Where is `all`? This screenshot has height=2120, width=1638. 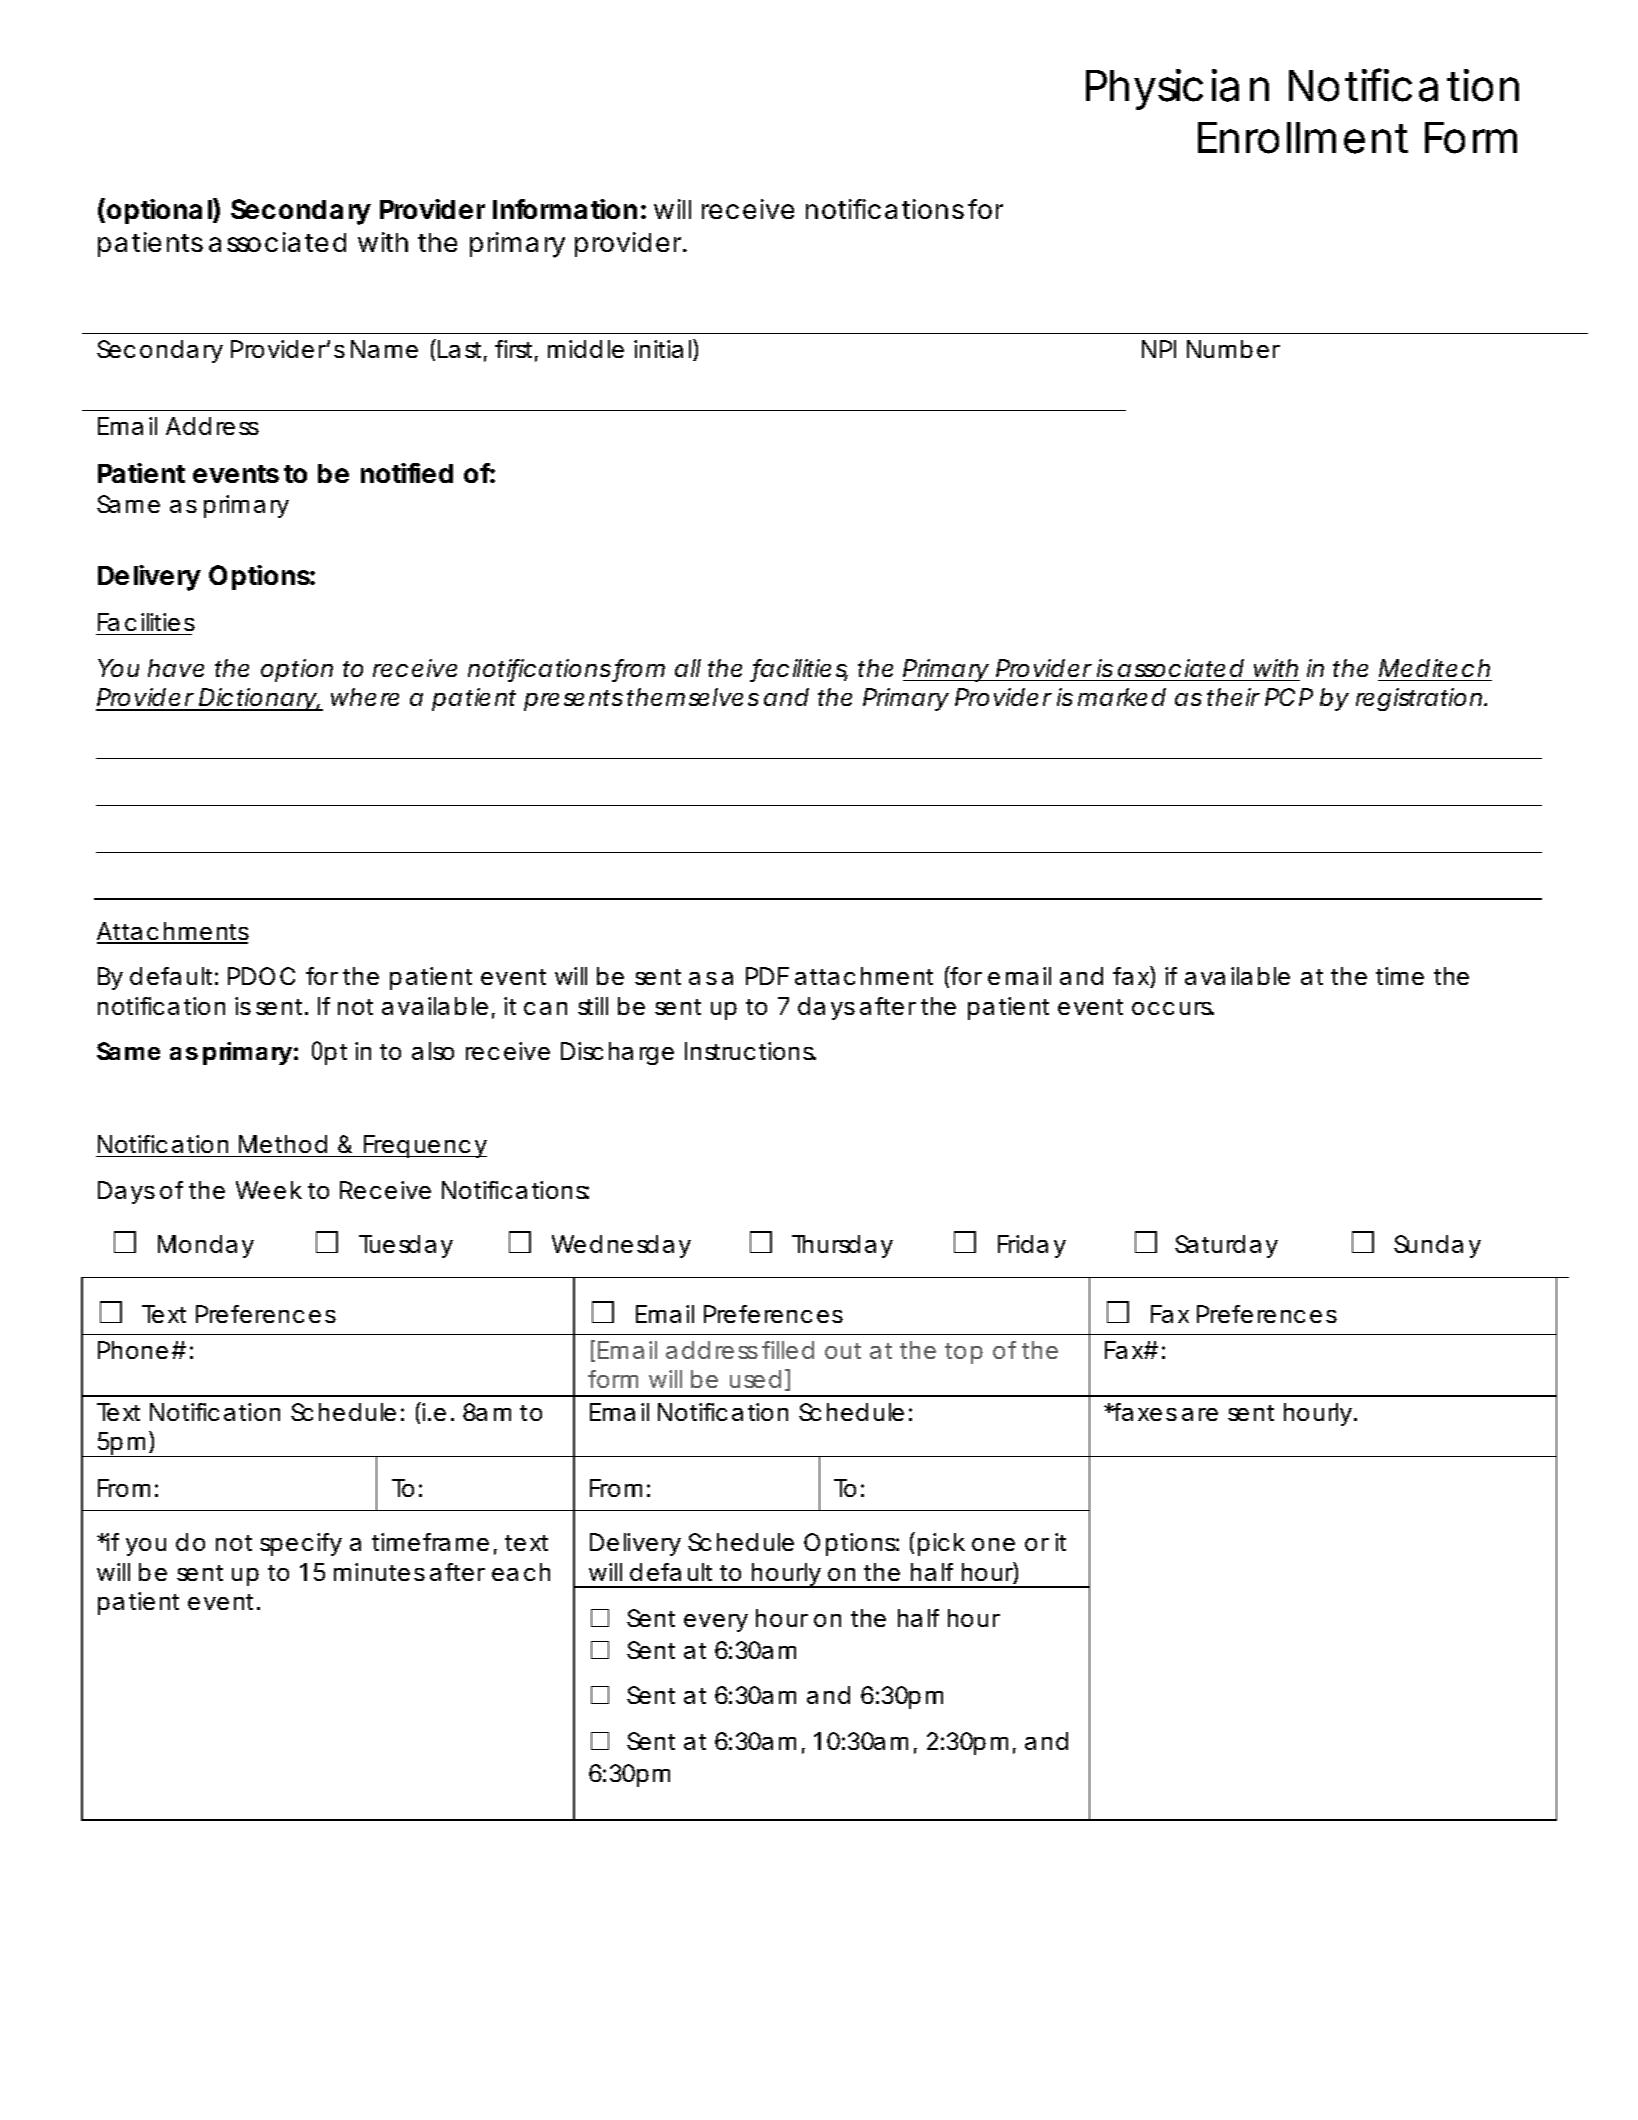 all is located at coordinates (688, 668).
